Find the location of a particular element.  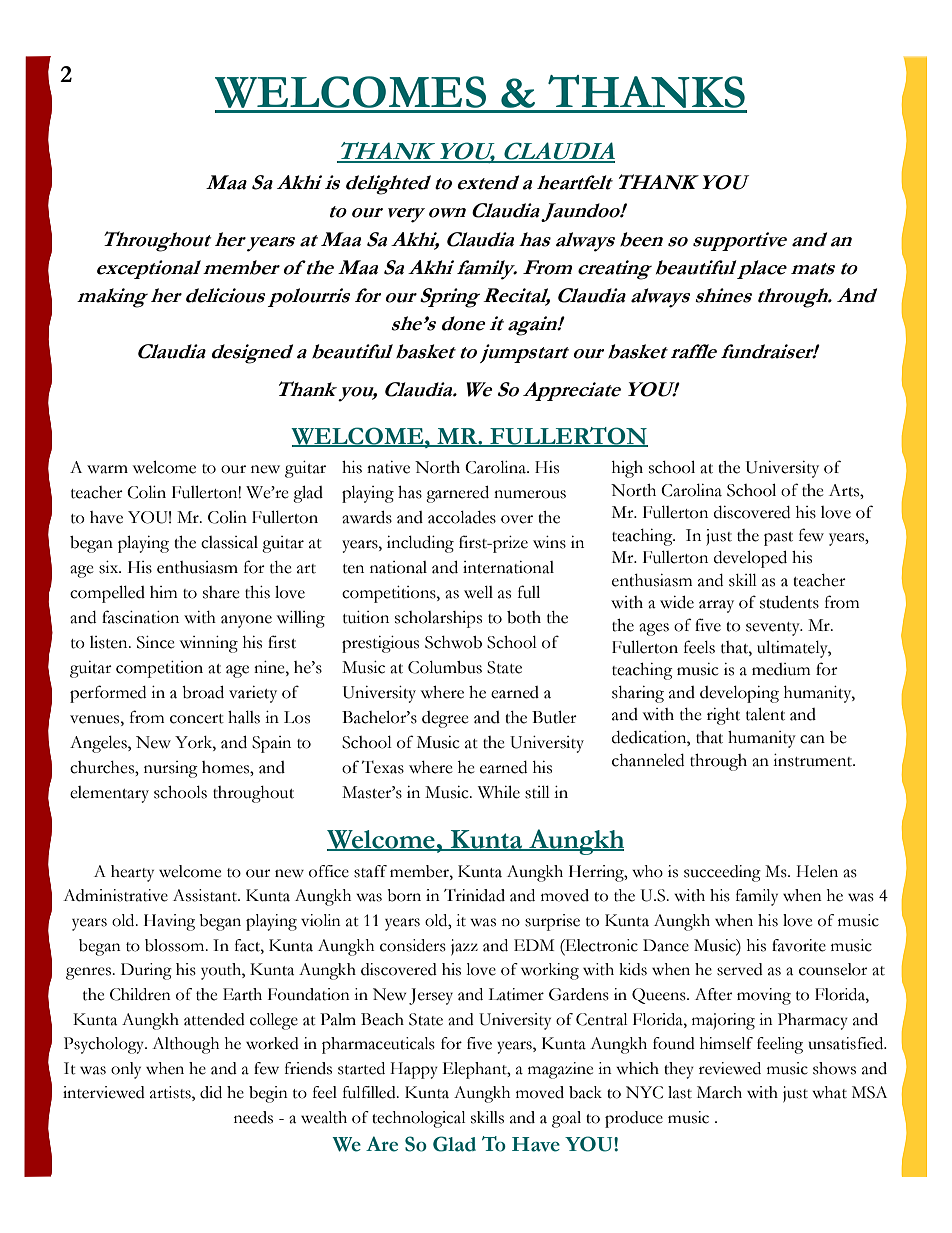

While is located at coordinates (499, 792).
